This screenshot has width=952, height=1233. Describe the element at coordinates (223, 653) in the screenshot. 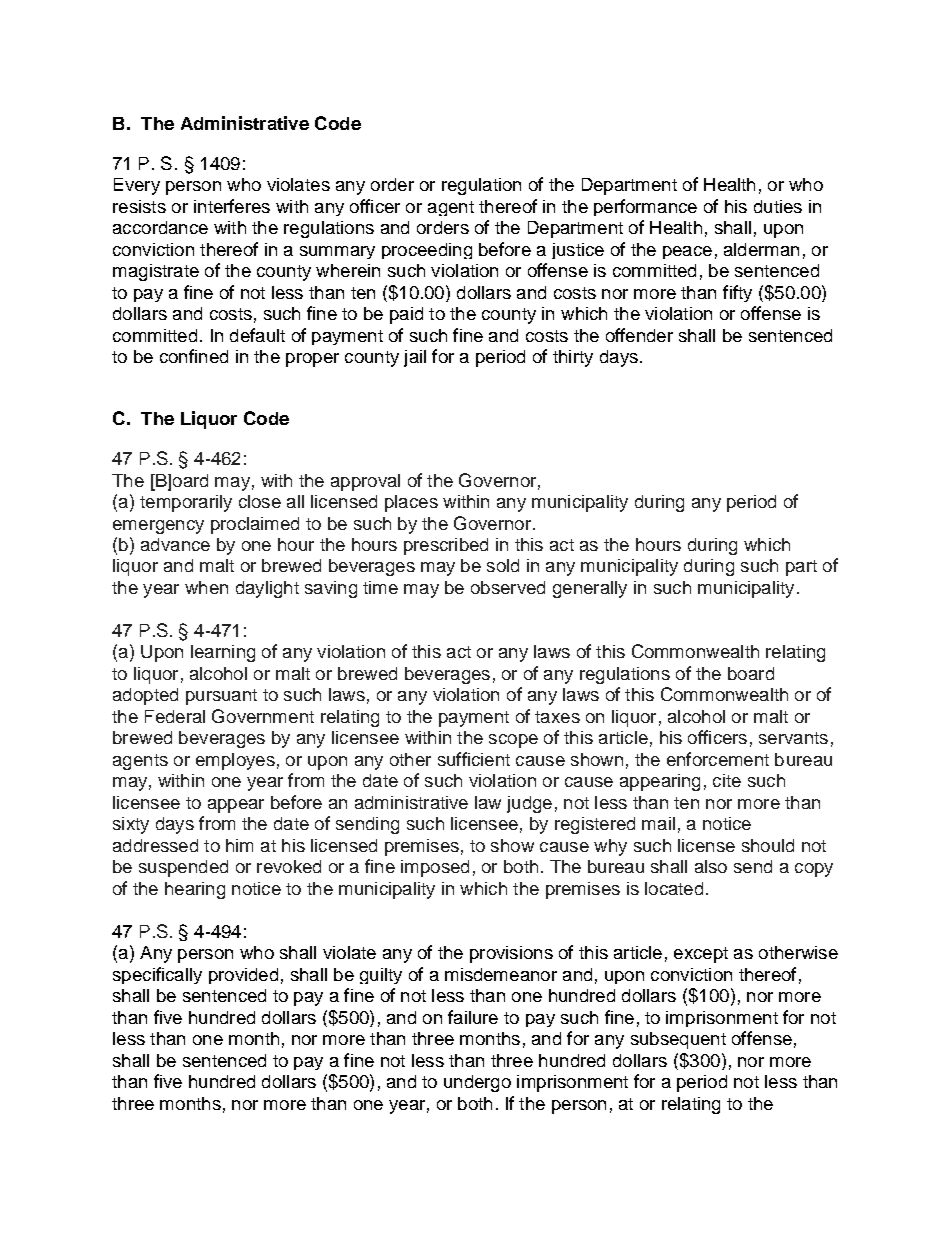

I see `learning` at that location.
